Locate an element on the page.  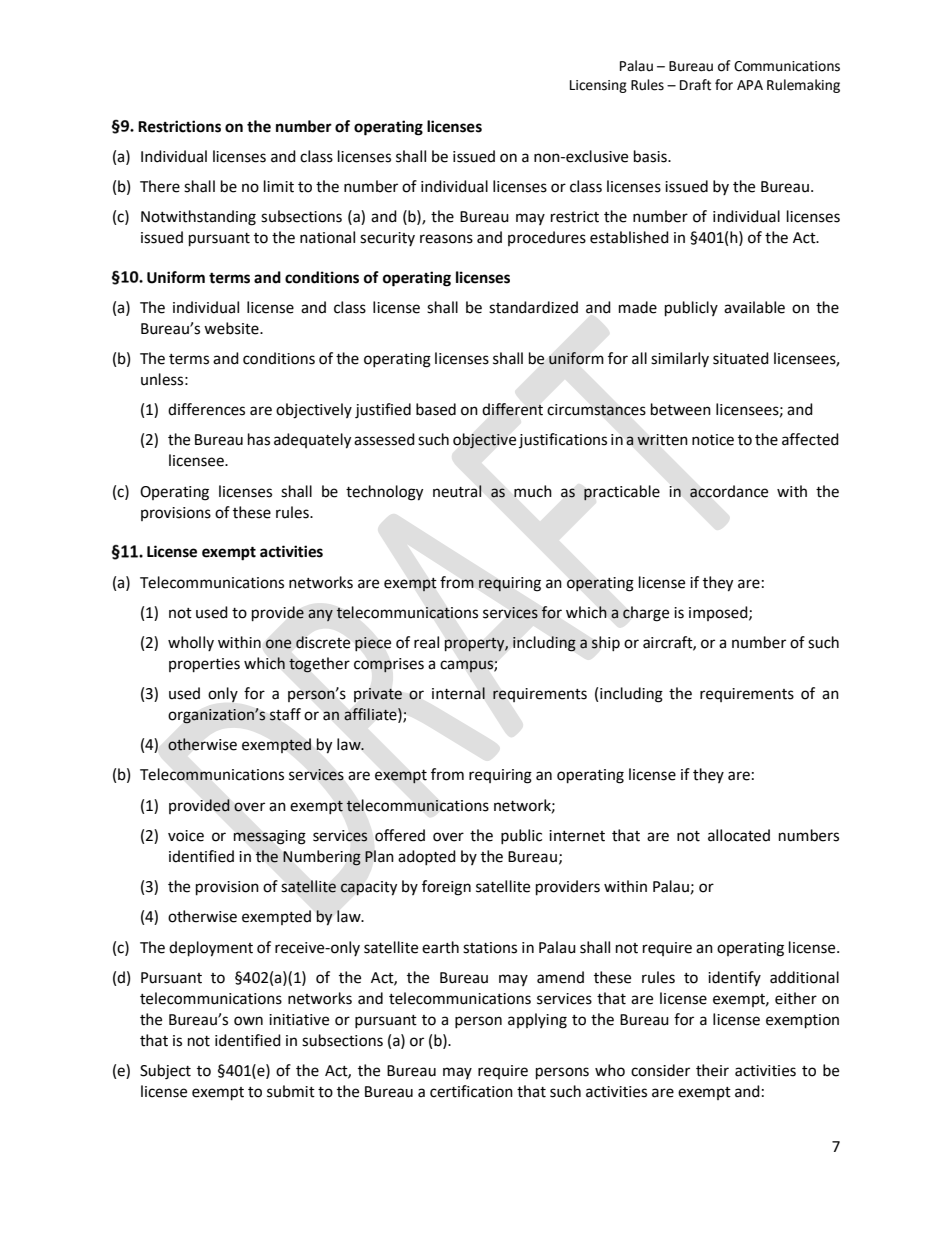
staff is located at coordinates (285, 714).
